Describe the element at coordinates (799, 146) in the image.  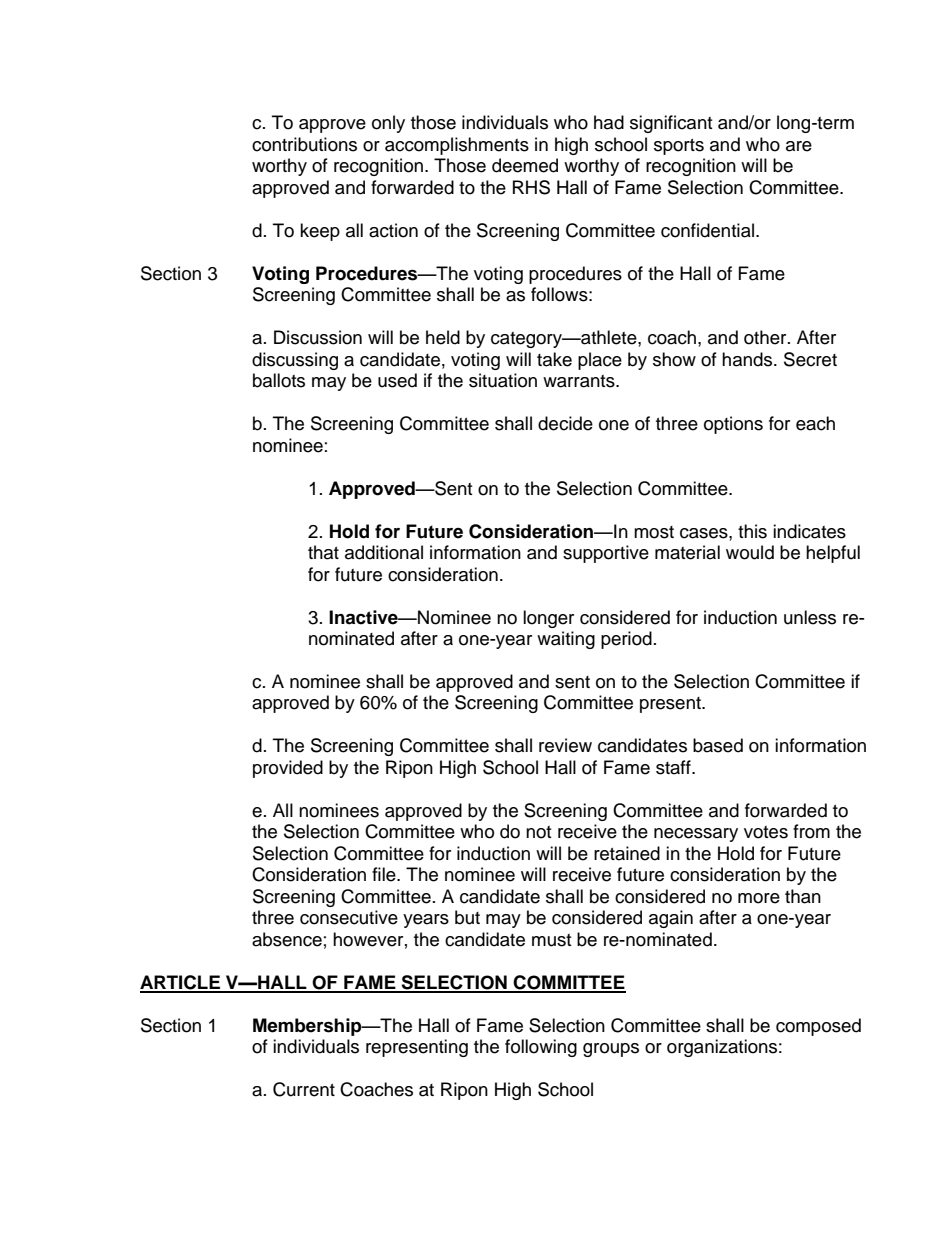
I see `are` at that location.
